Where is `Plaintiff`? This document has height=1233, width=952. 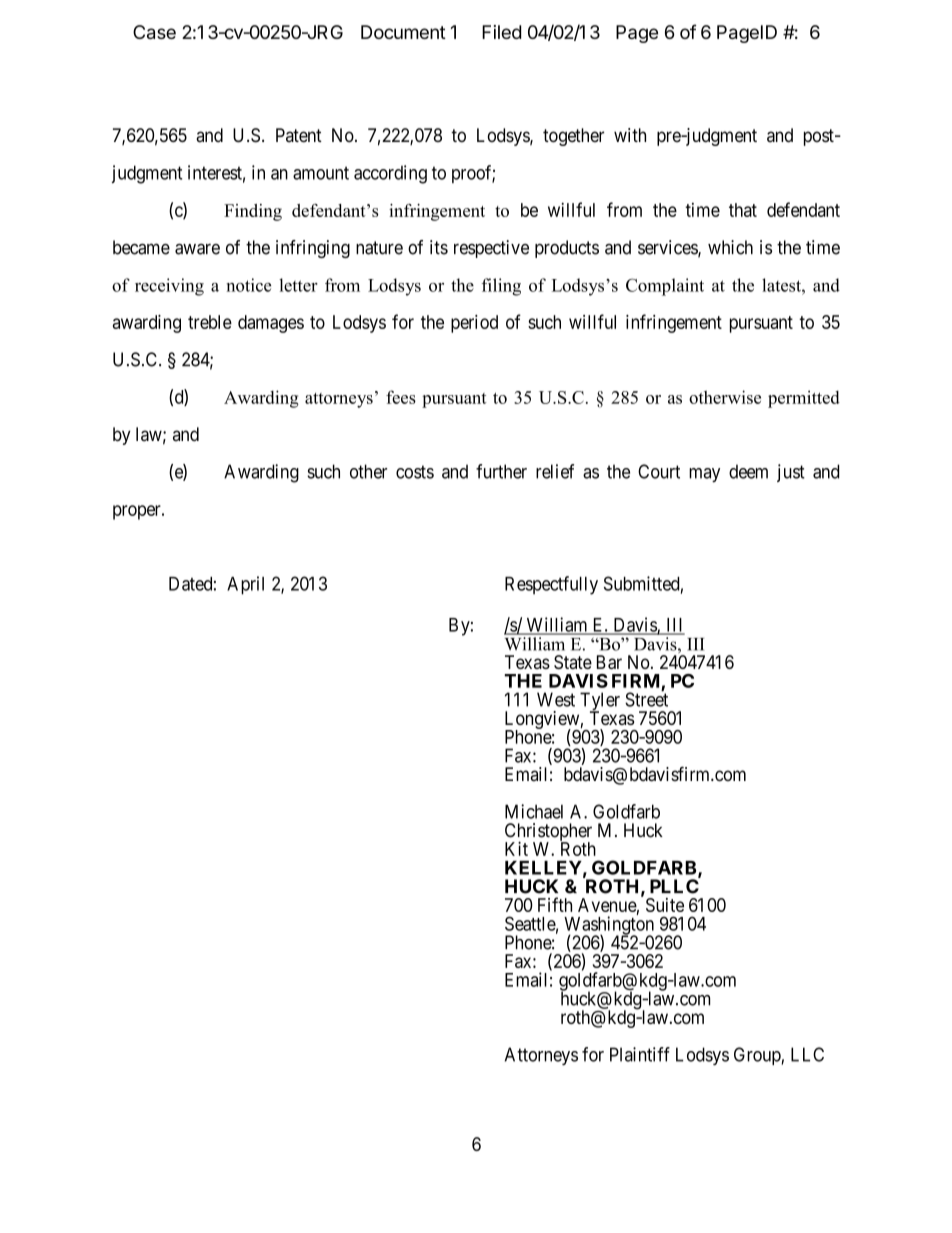 Plaintiff is located at coordinates (640, 1054).
